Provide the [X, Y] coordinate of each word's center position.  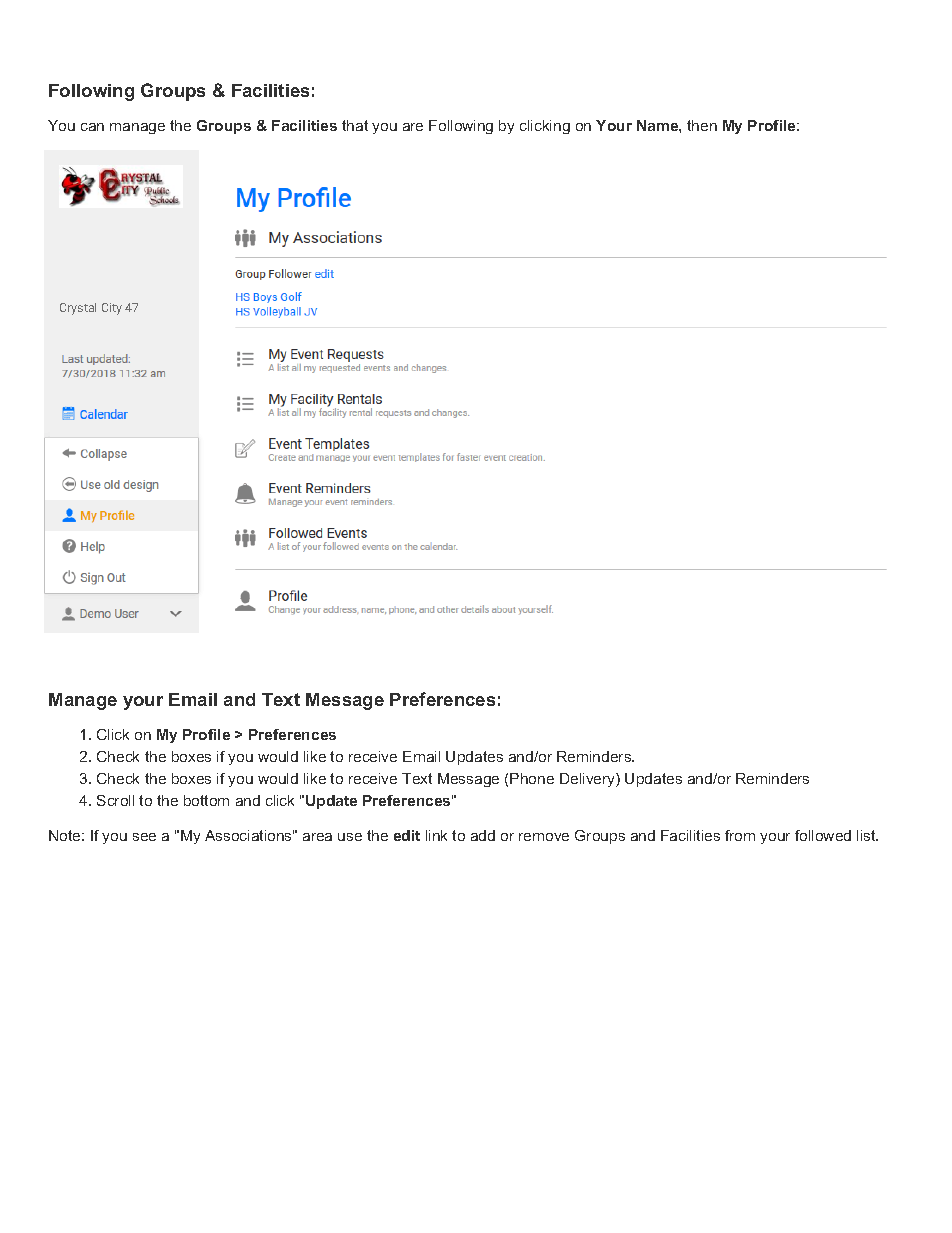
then [702, 125]
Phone [532, 778]
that [355, 125]
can [92, 127]
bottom [206, 800]
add [483, 835]
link [436, 835]
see [144, 837]
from [740, 835]
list [867, 835]
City [112, 309]
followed [823, 835]
